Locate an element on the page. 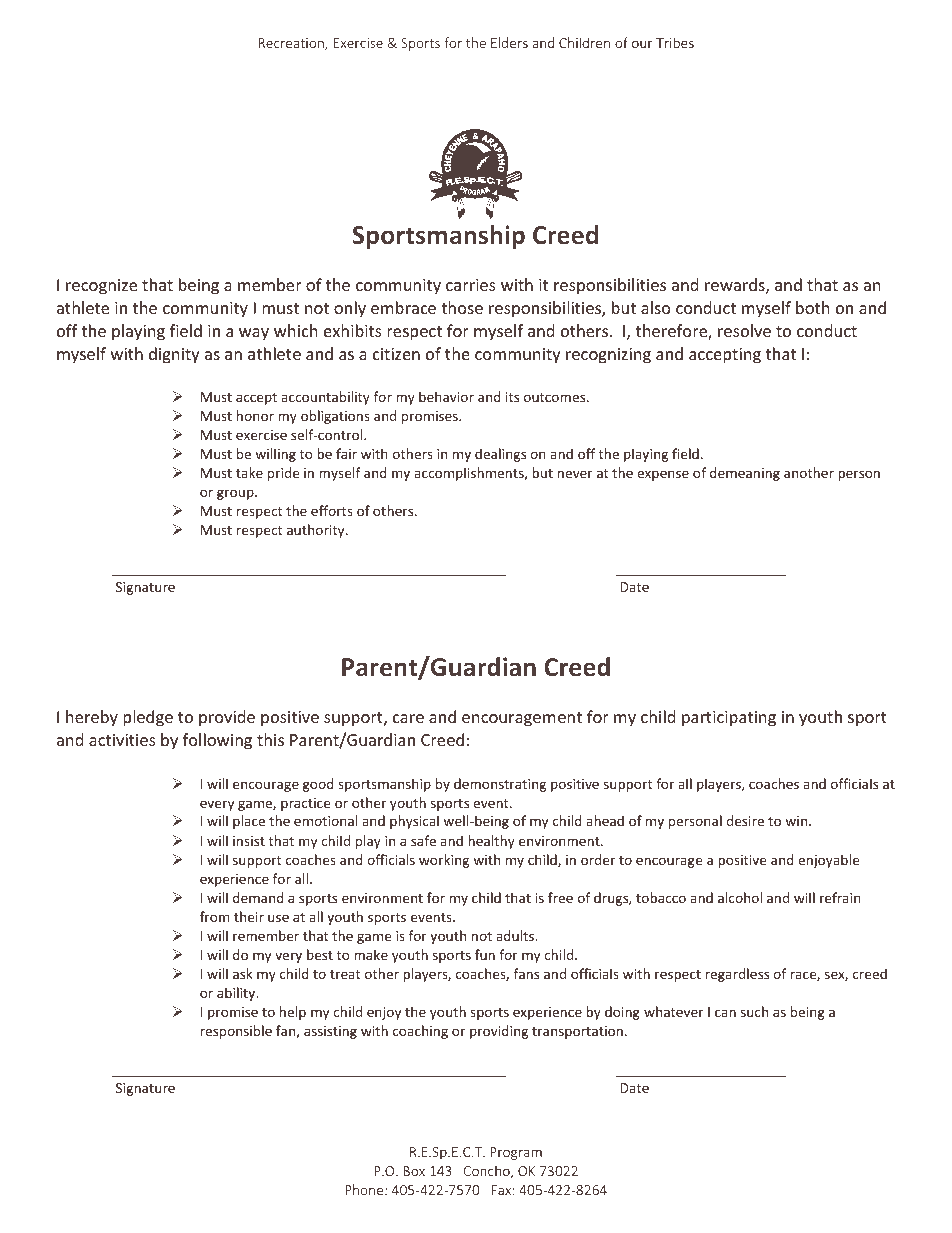  dignity is located at coordinates (174, 355).
